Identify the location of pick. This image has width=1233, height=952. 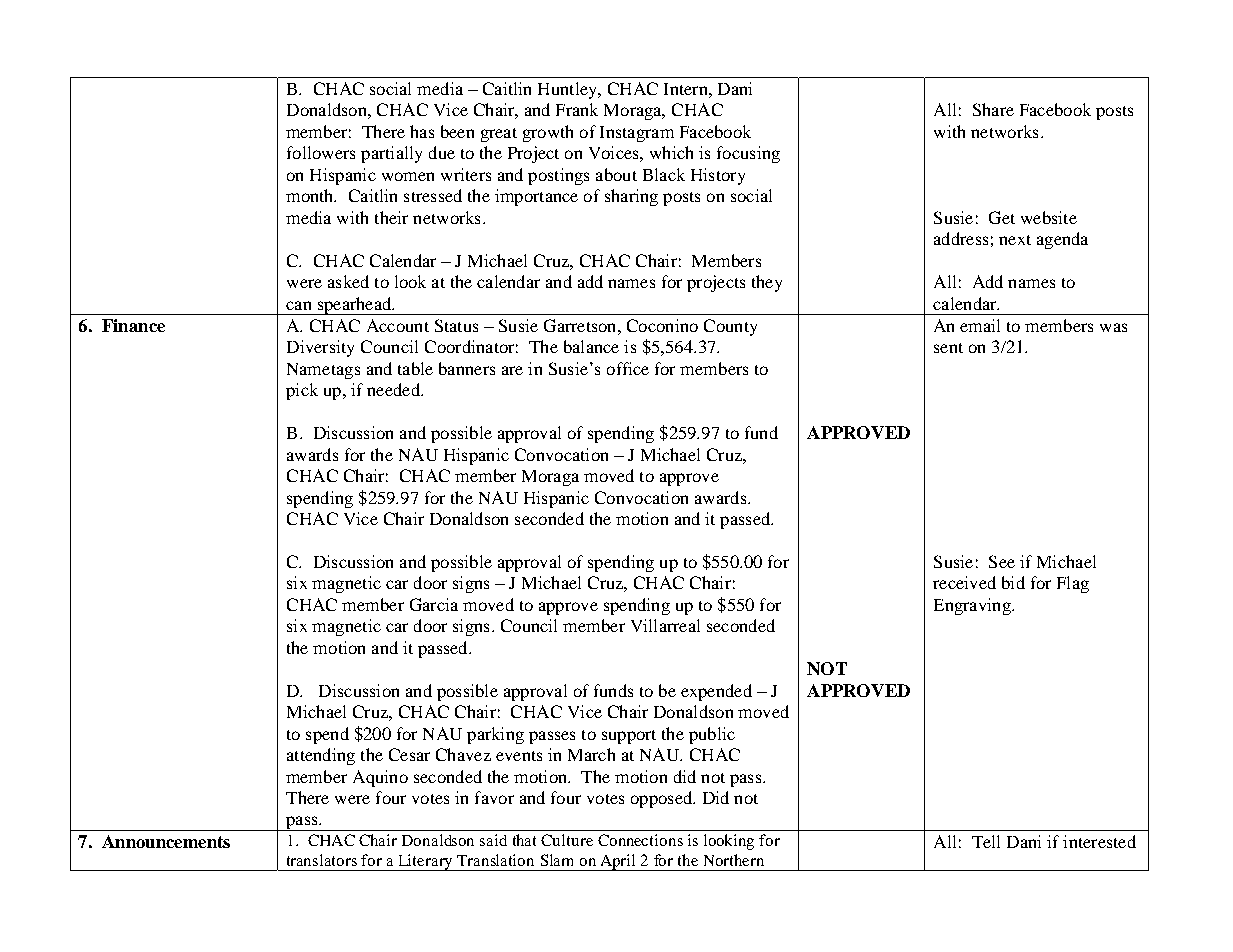
(302, 391).
